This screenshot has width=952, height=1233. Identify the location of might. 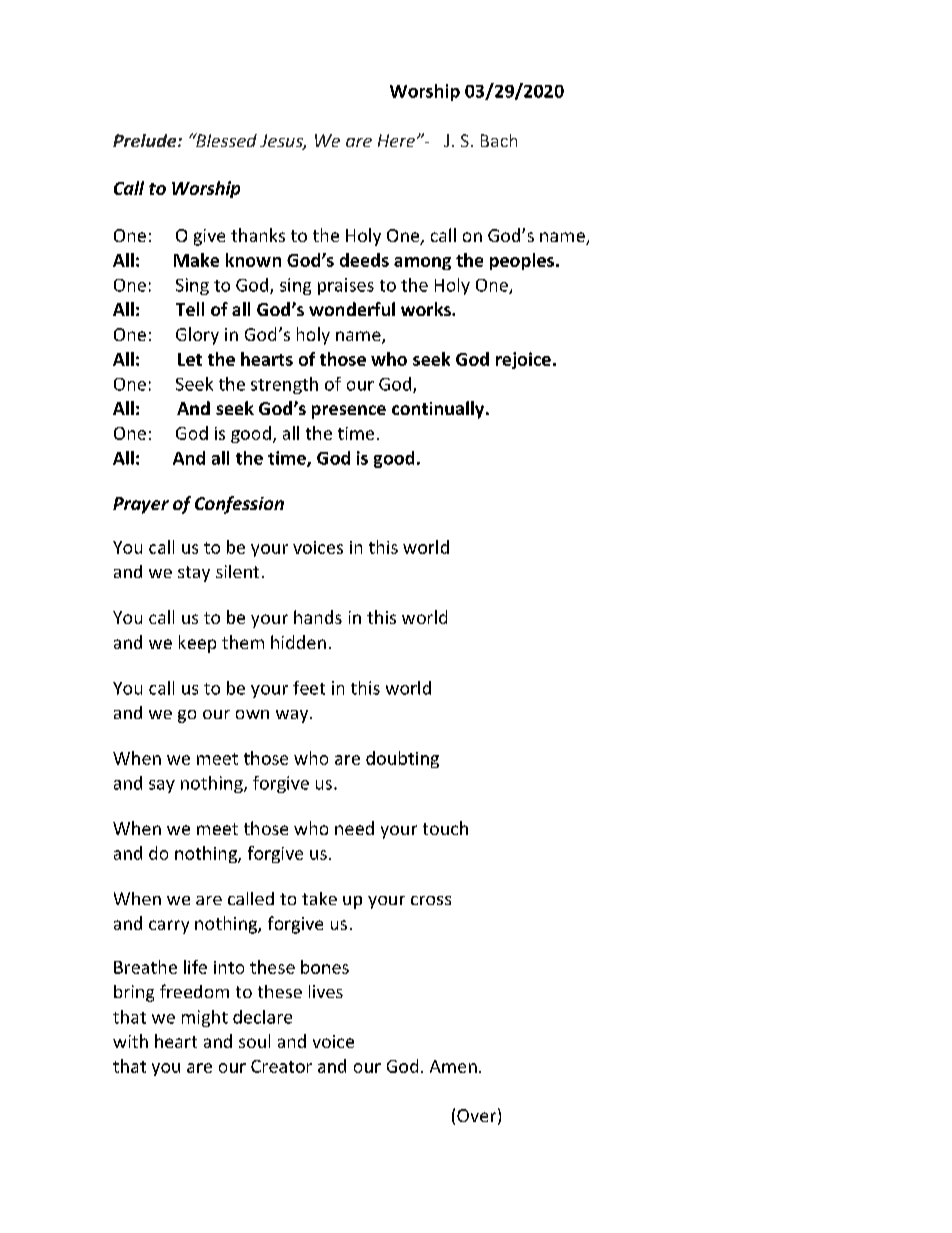
(205, 1018).
